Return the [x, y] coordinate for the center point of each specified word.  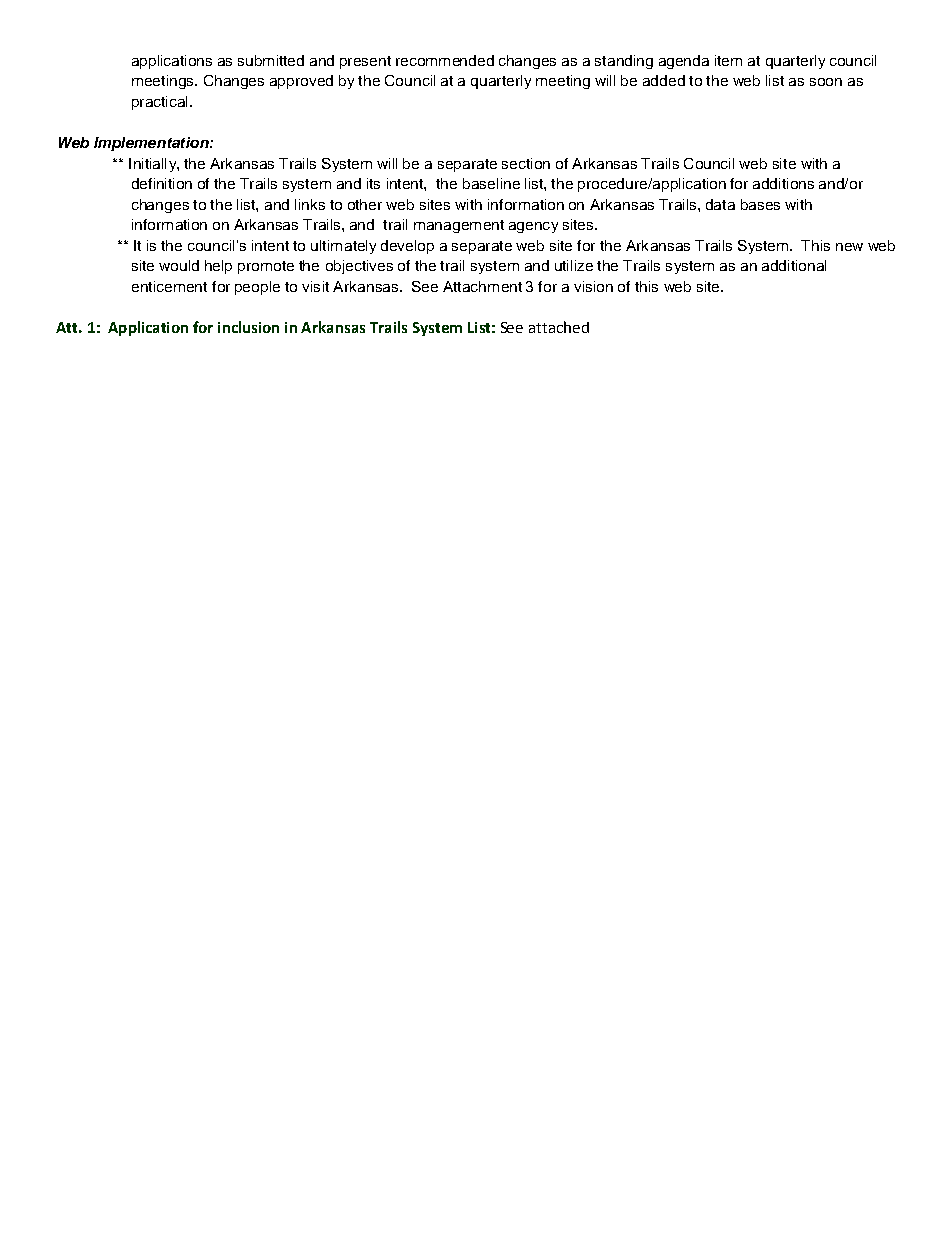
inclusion [248, 327]
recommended [445, 60]
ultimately [343, 247]
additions [783, 183]
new [849, 247]
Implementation [152, 144]
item [728, 60]
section [526, 163]
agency [533, 227]
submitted [271, 60]
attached [559, 327]
